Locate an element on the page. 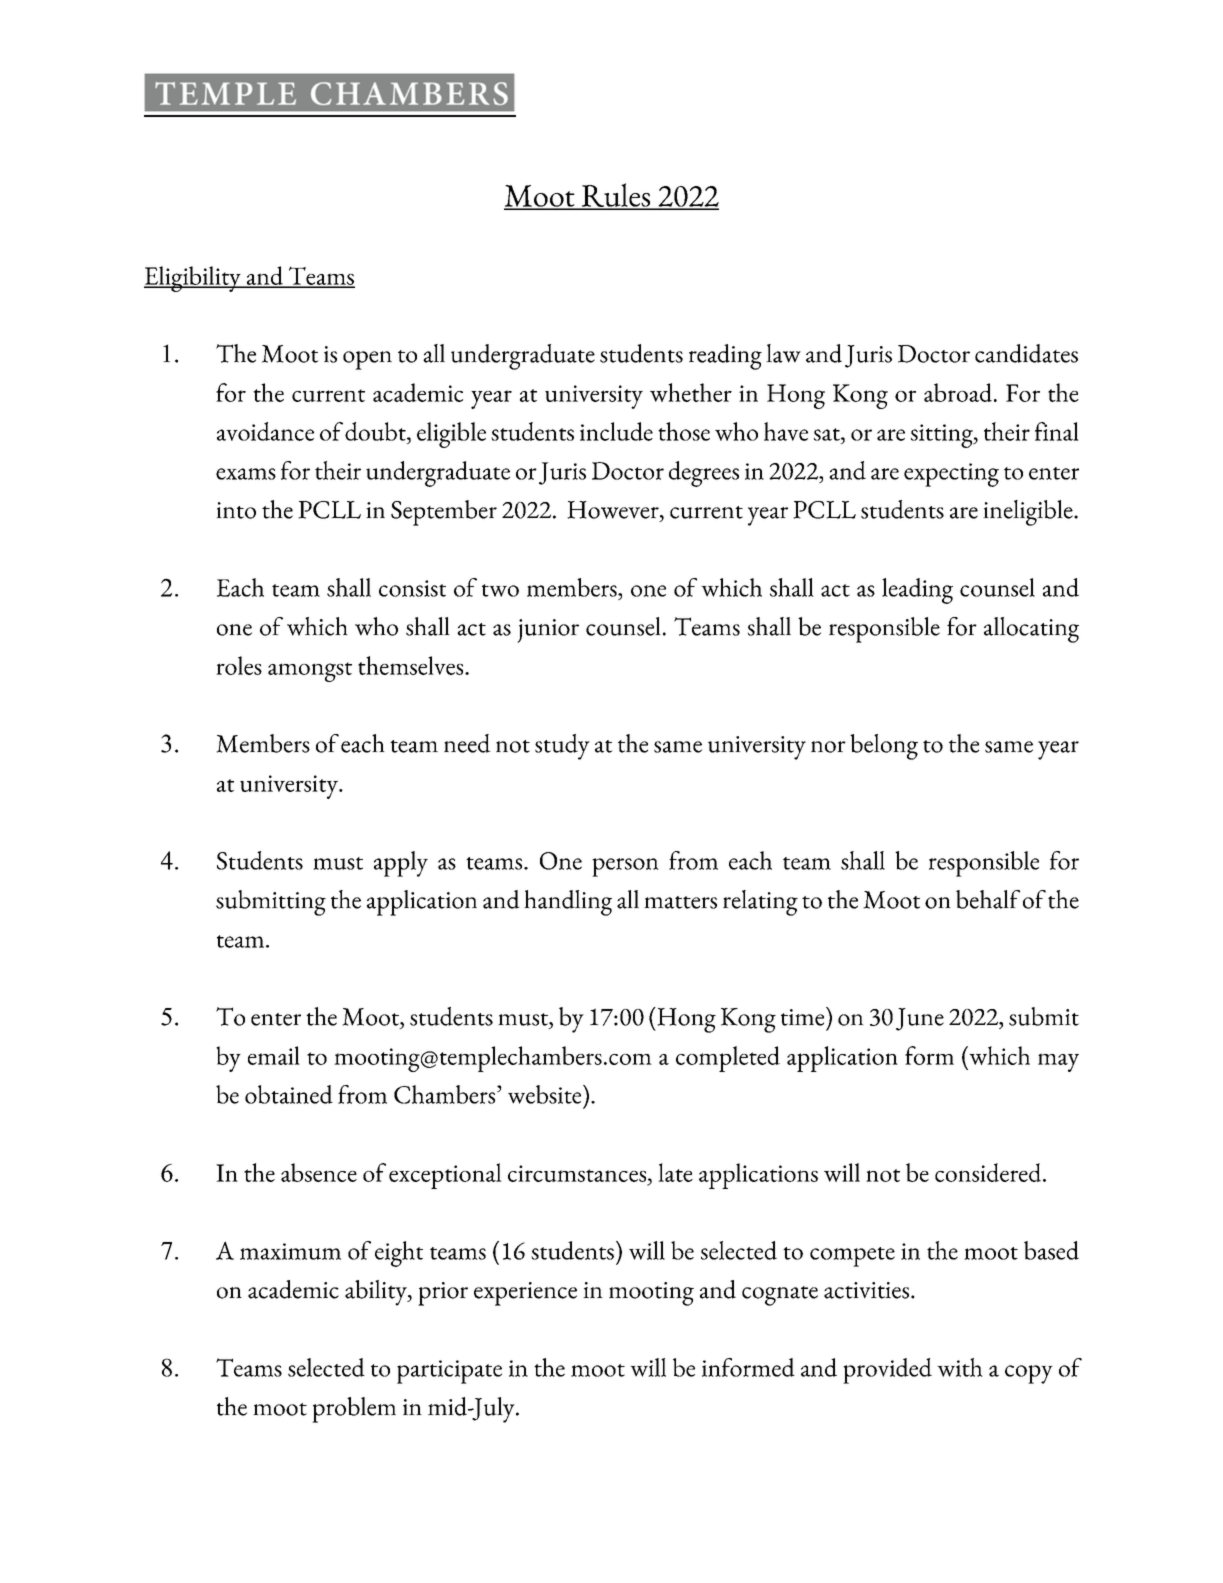 This page has width=1223, height=1583. avoidance is located at coordinates (265, 431).
